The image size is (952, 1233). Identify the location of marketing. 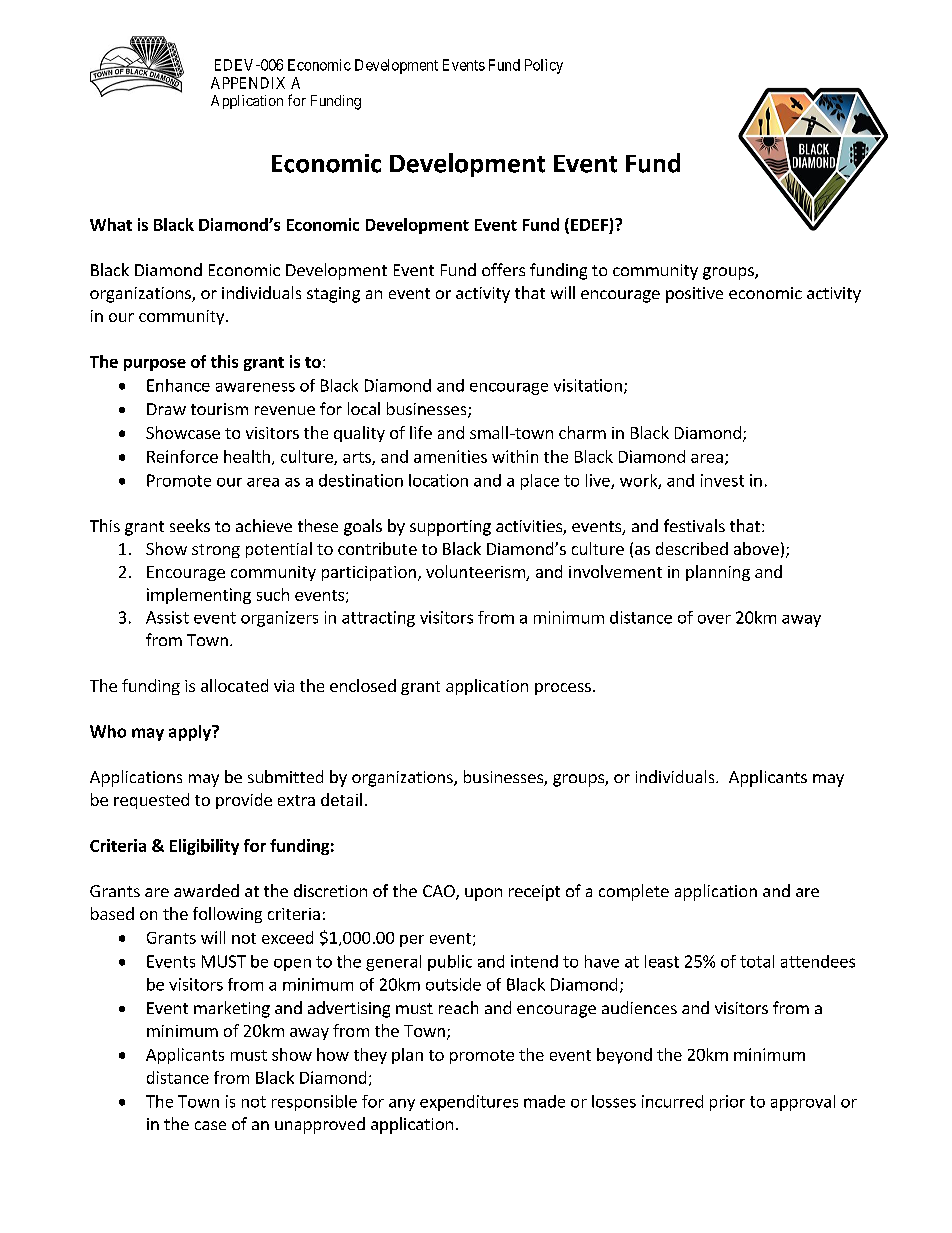
(232, 1009).
